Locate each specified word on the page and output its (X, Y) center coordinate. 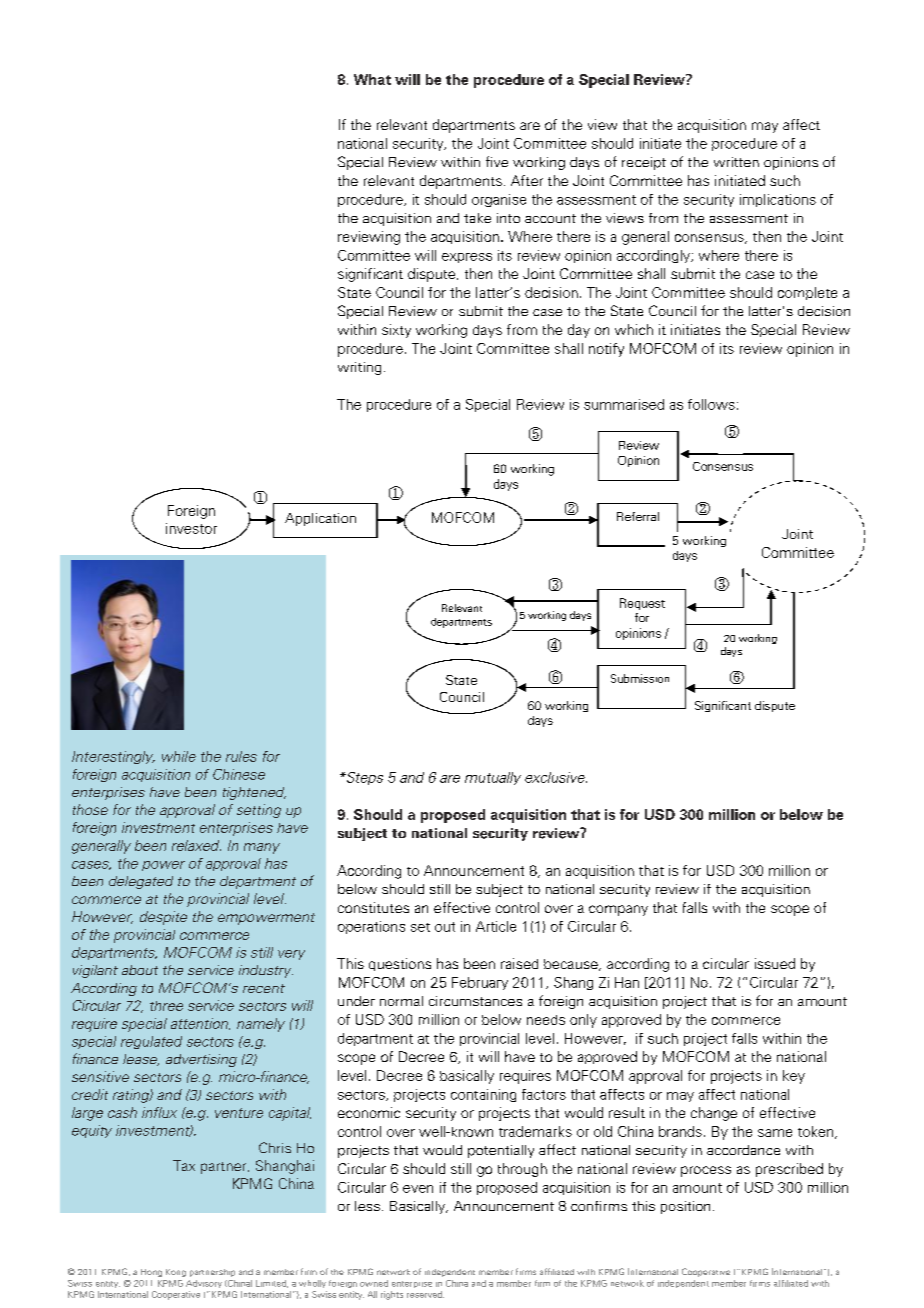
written (736, 162)
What (372, 79)
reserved (425, 1294)
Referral (638, 516)
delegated (141, 882)
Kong (176, 1273)
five (497, 161)
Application (320, 519)
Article (496, 926)
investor (191, 528)
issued (775, 963)
